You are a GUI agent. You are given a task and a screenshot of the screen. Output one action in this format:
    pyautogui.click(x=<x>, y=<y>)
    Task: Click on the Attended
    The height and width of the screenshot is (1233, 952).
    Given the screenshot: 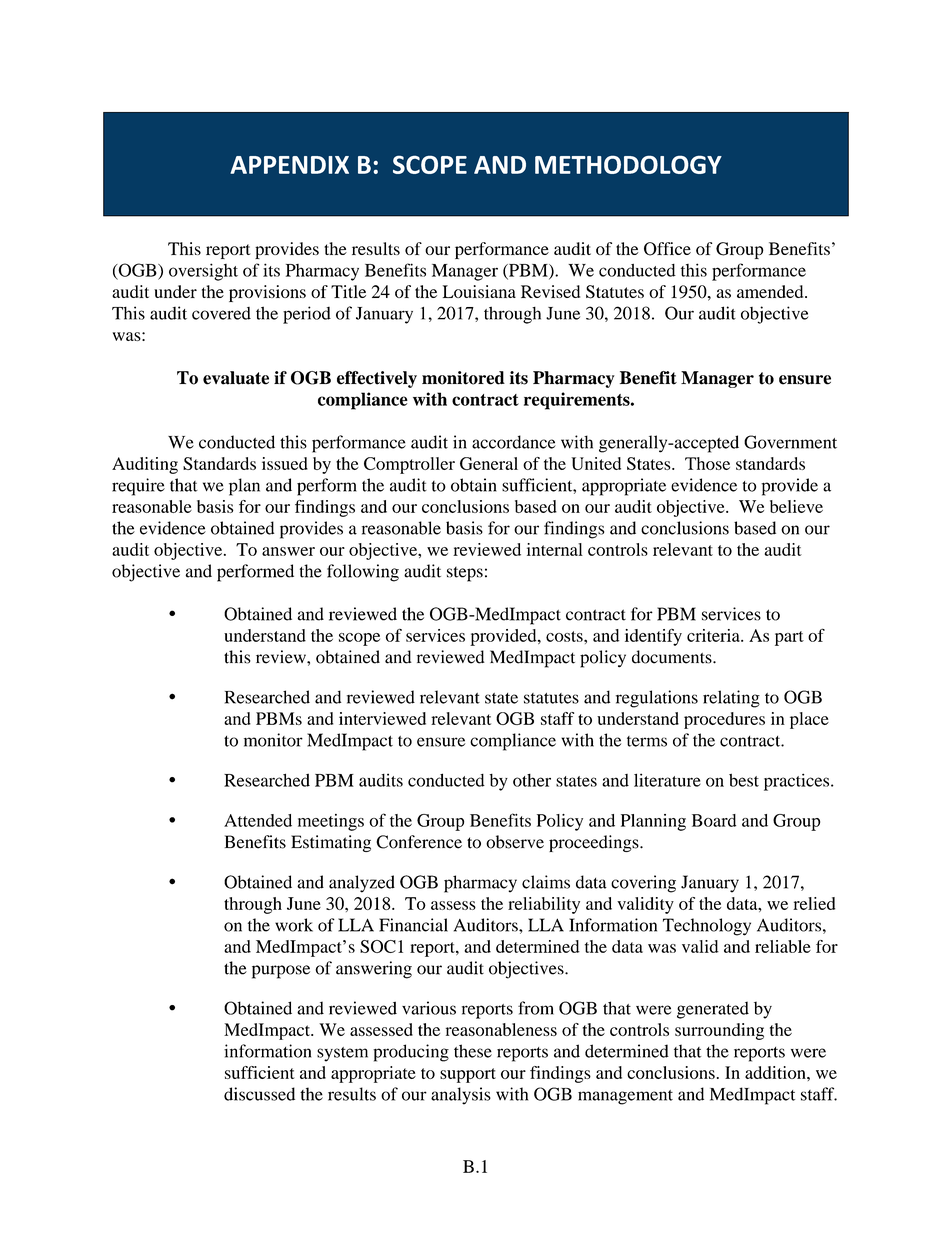 What is the action you would take?
    pyautogui.click(x=258, y=820)
